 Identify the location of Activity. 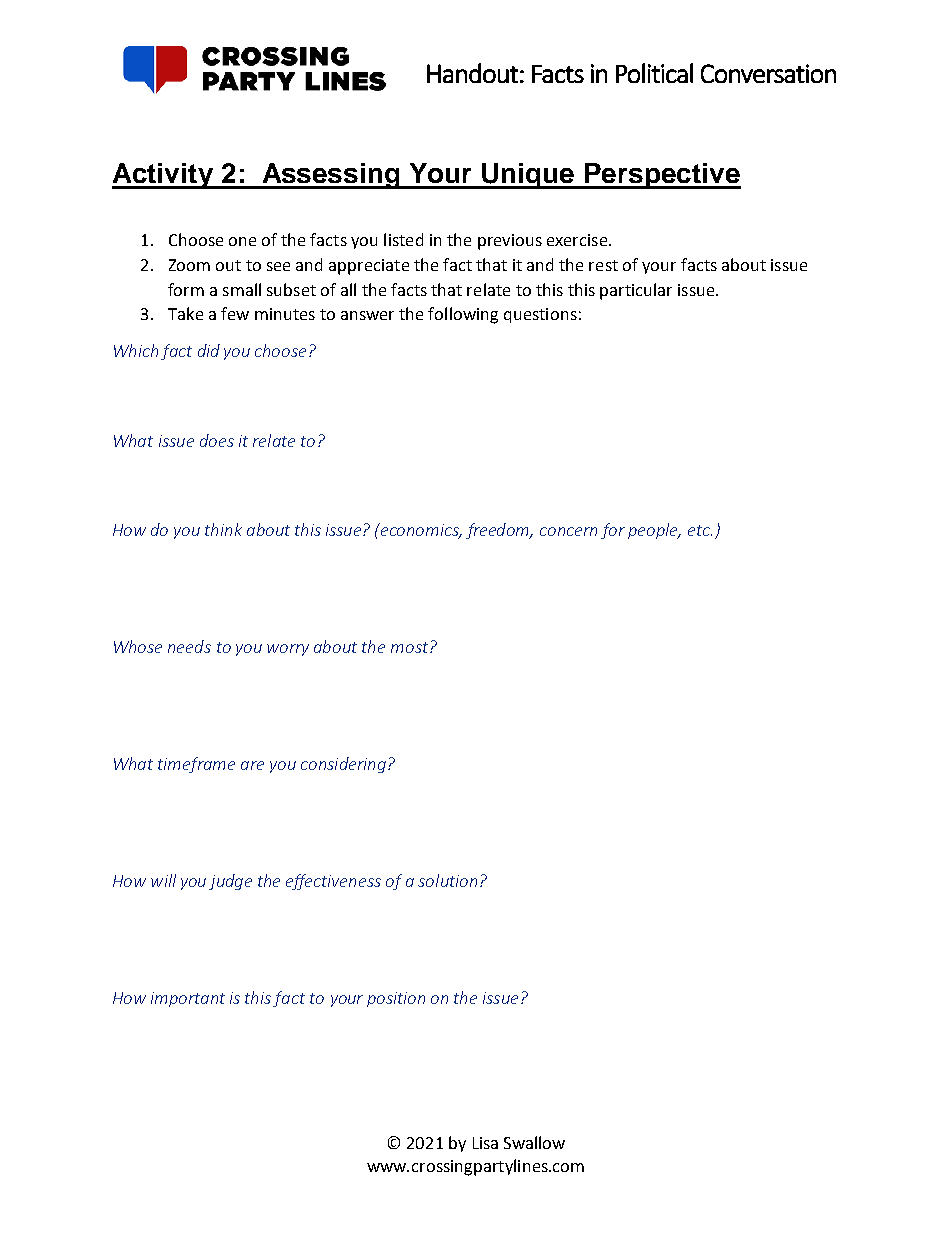
(163, 176).
